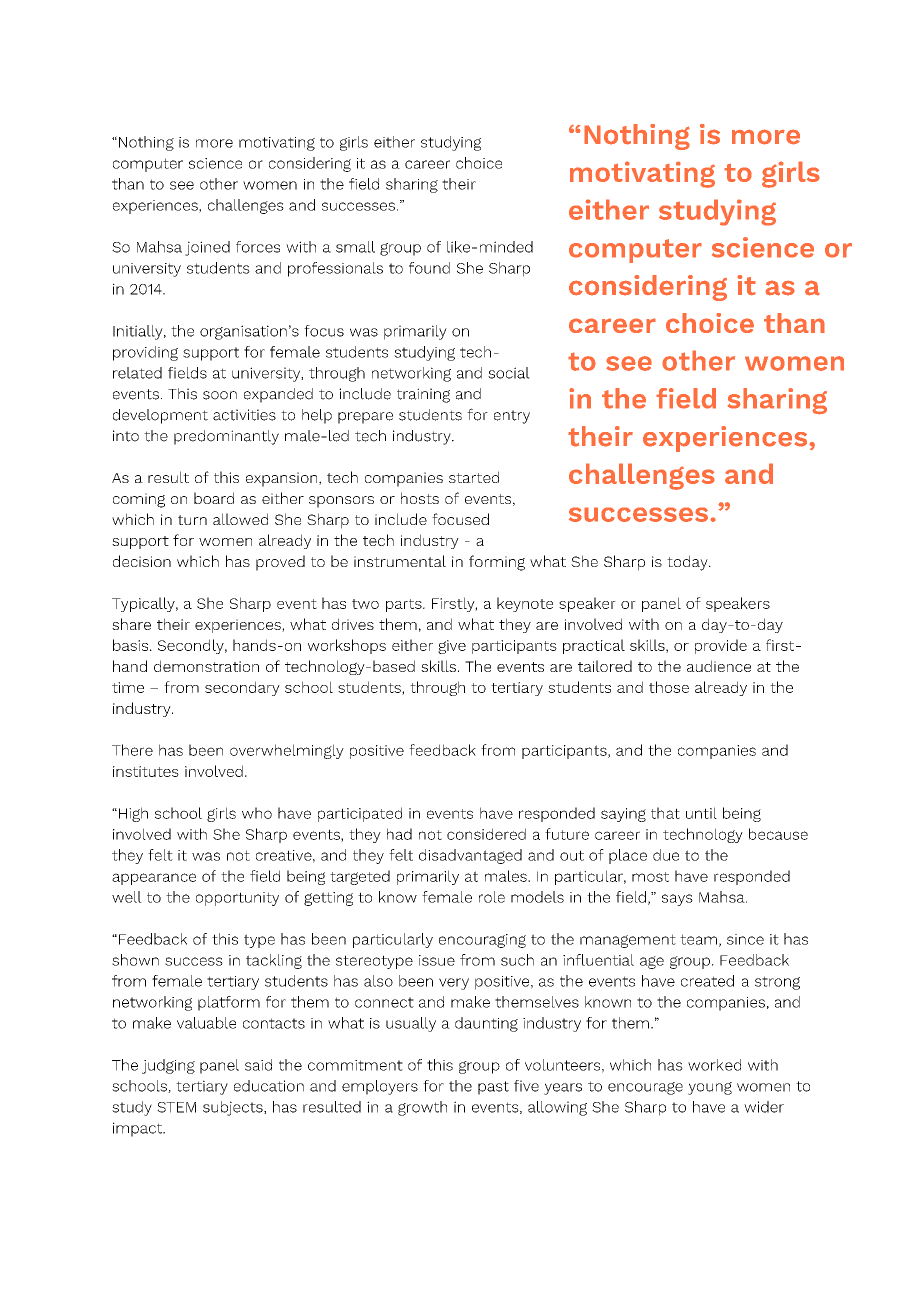  I want to click on team, so click(698, 939).
